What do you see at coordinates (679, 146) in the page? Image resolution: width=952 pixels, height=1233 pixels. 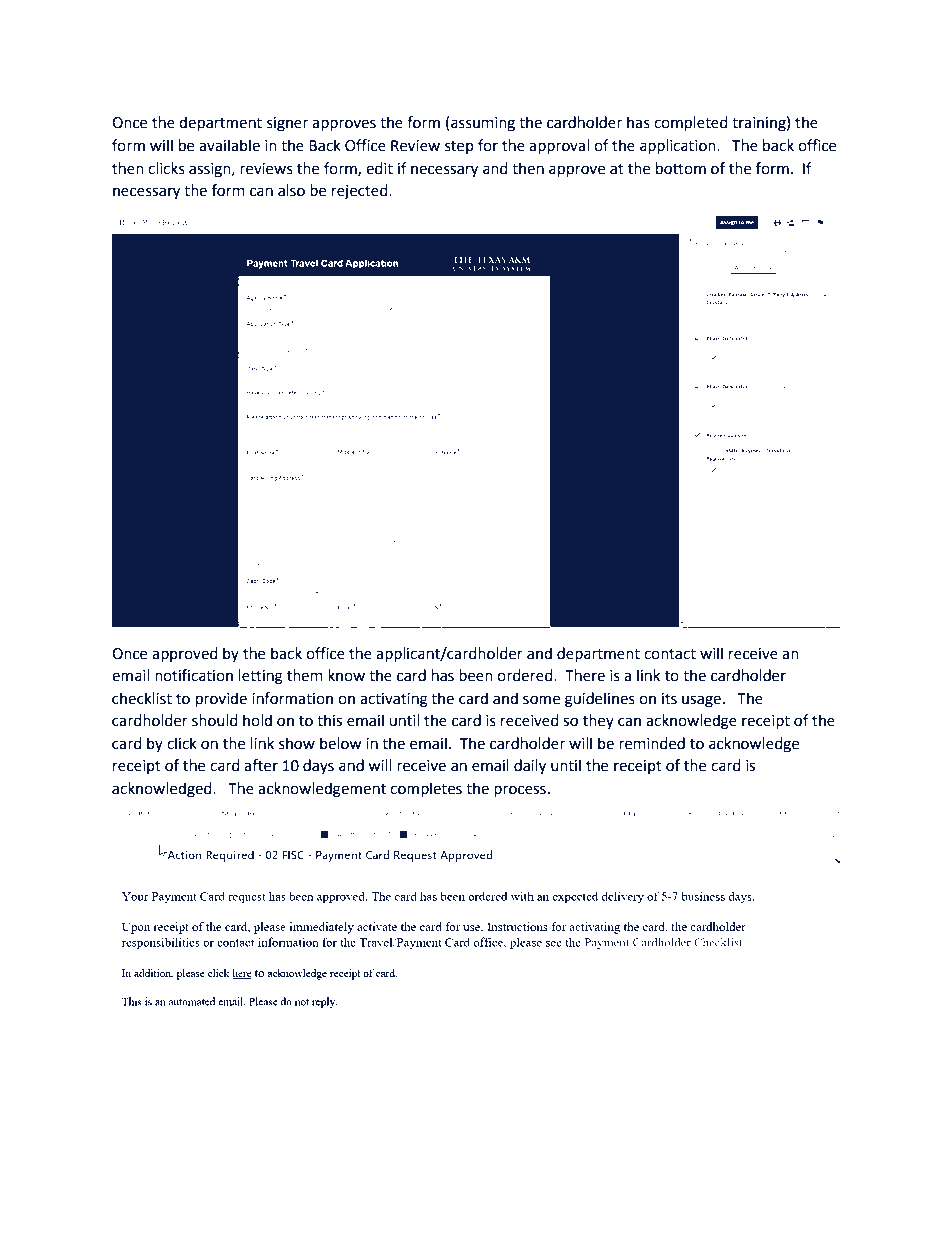 I see `application` at bounding box center [679, 146].
